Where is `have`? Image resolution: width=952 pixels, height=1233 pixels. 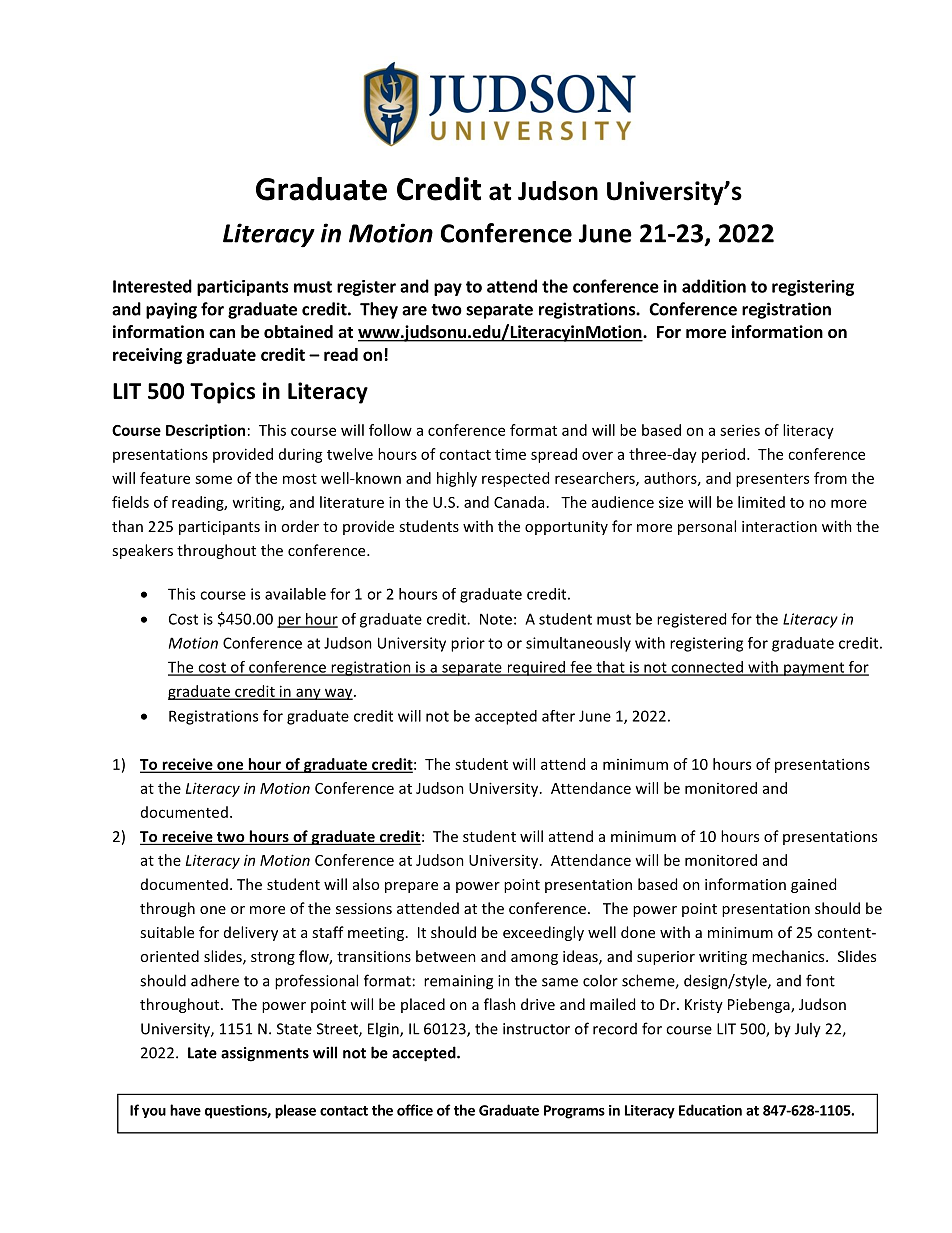 have is located at coordinates (185, 1110).
